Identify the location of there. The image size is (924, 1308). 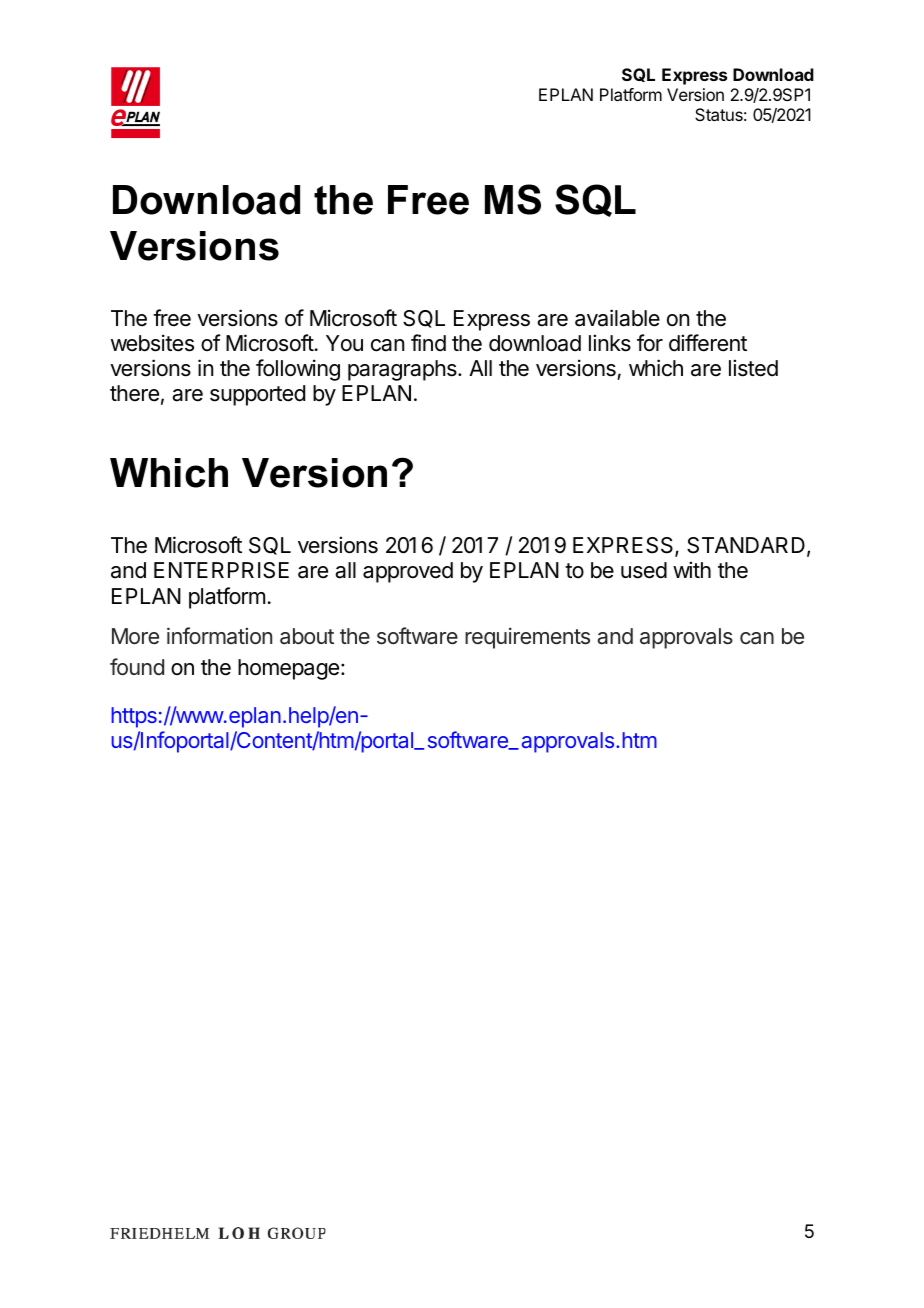
(134, 393).
